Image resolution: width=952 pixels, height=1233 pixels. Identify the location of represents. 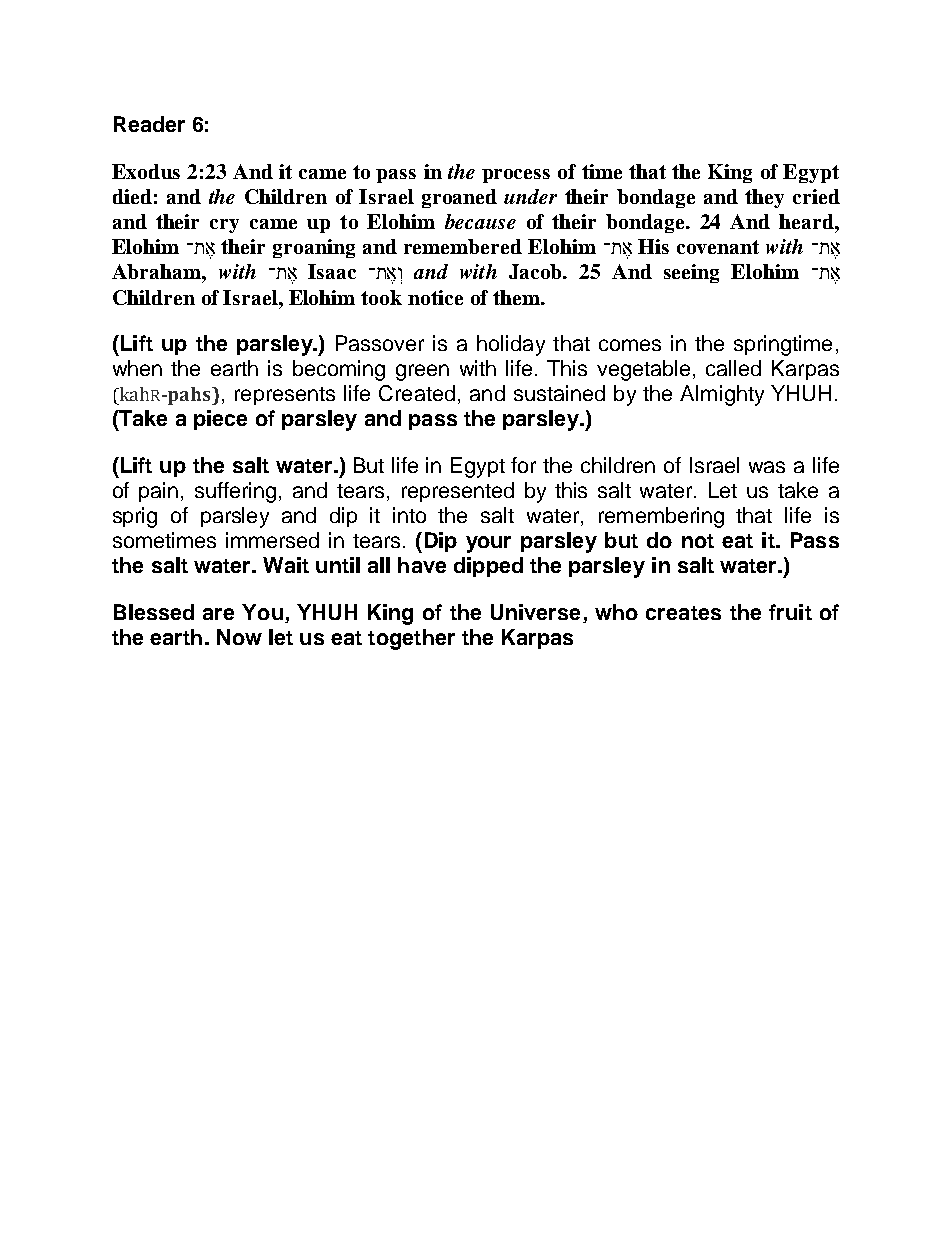
(285, 396).
